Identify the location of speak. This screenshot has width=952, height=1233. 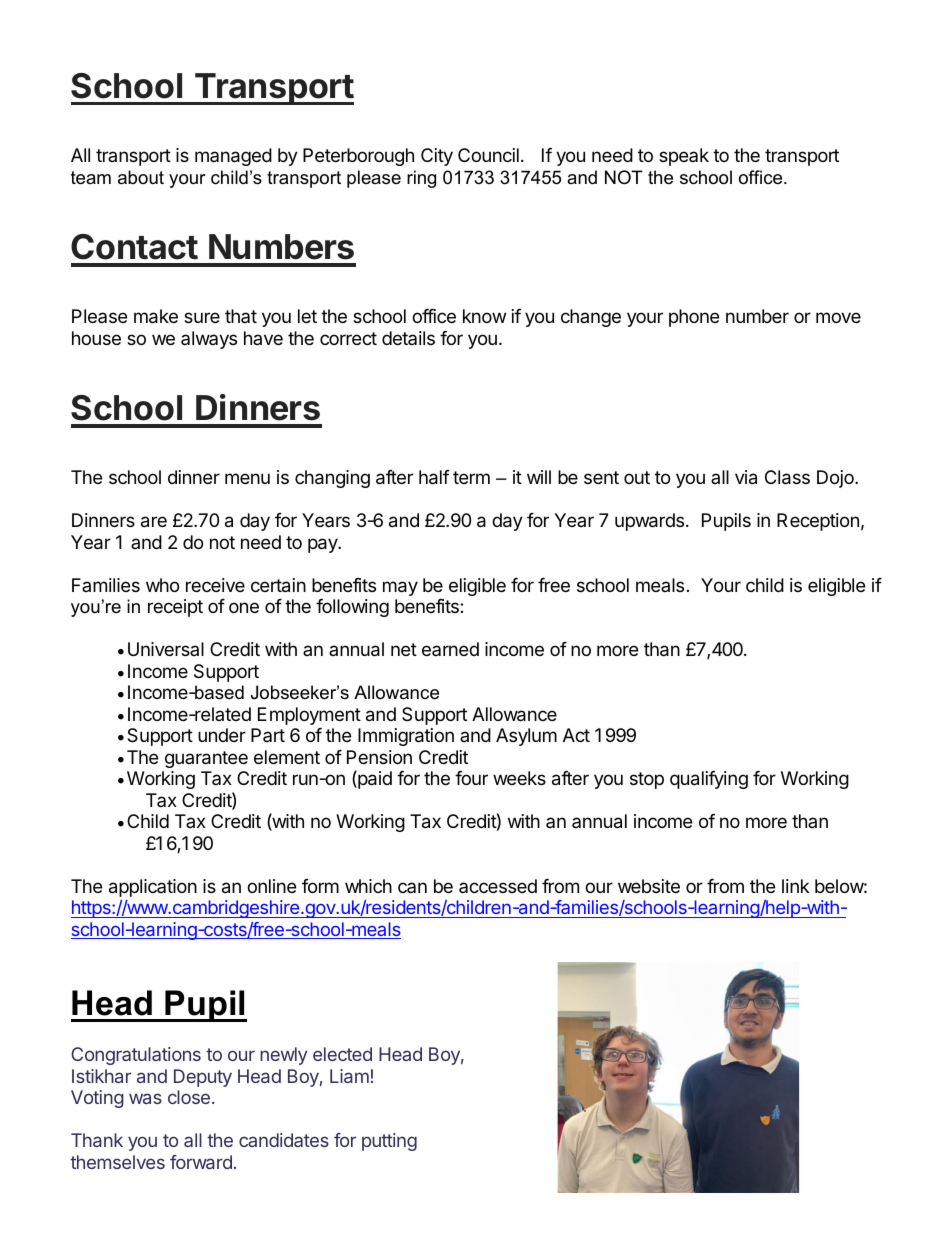
(684, 157).
